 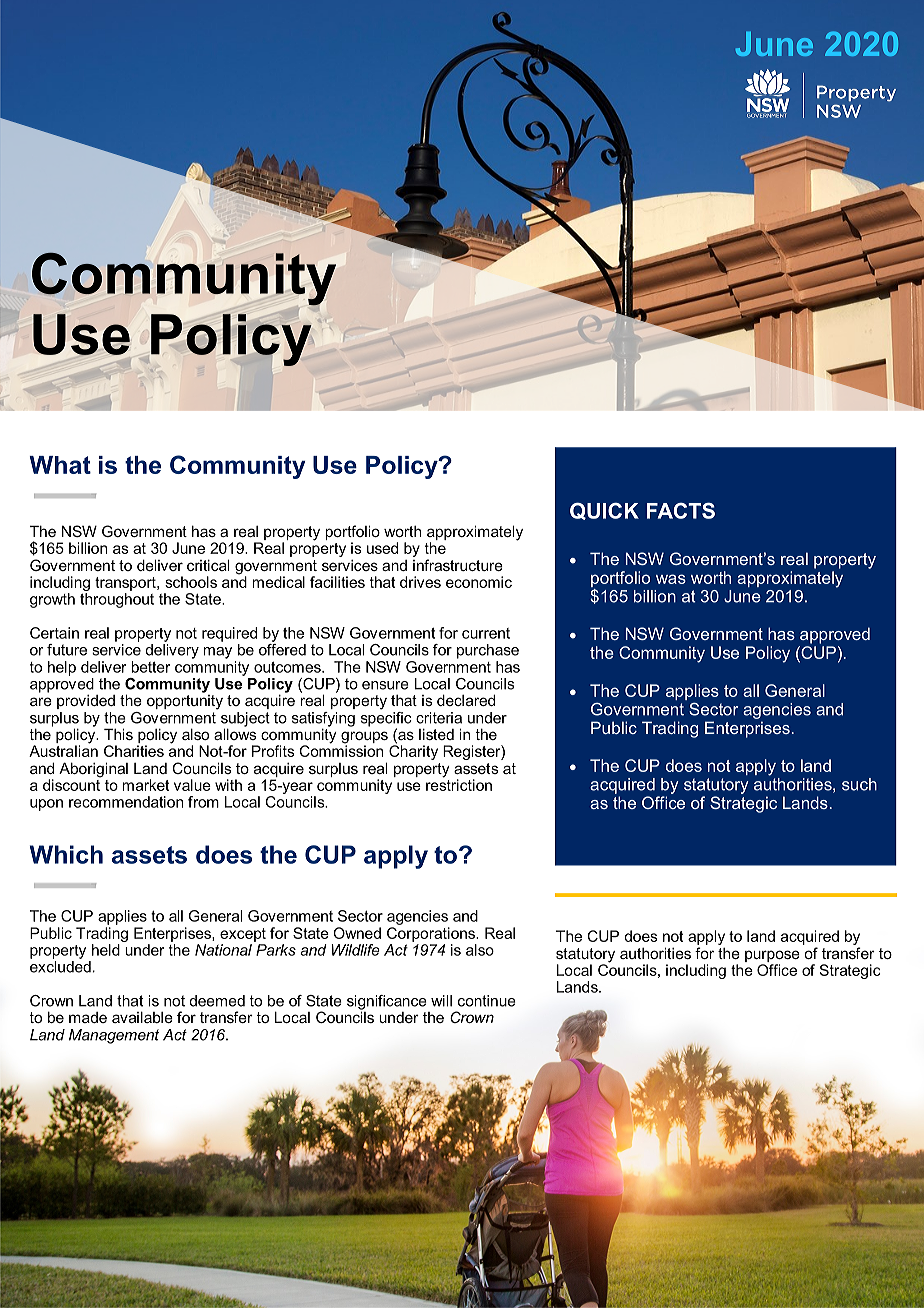 What do you see at coordinates (459, 784) in the document?
I see `restriction` at bounding box center [459, 784].
